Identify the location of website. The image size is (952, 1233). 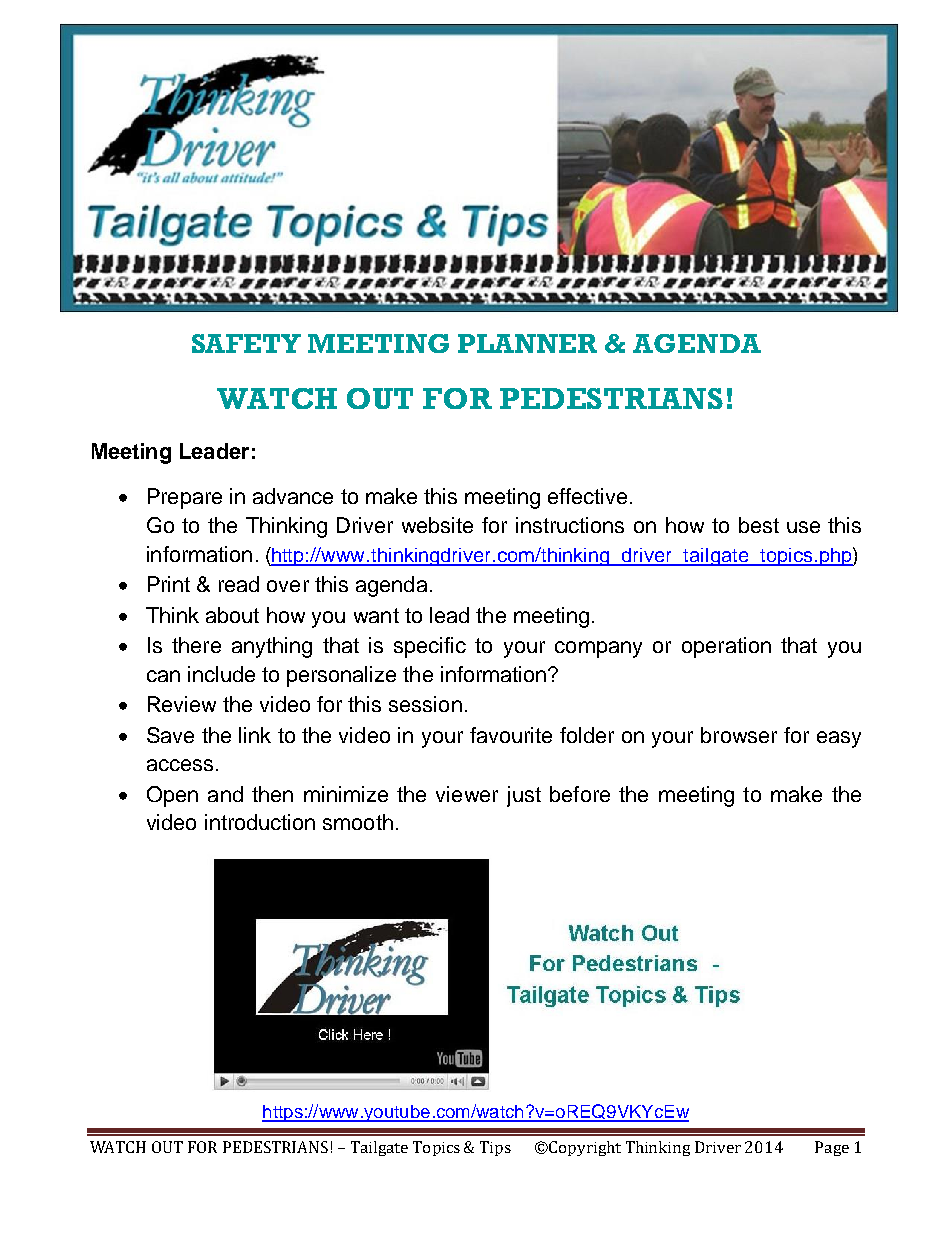
(437, 525).
